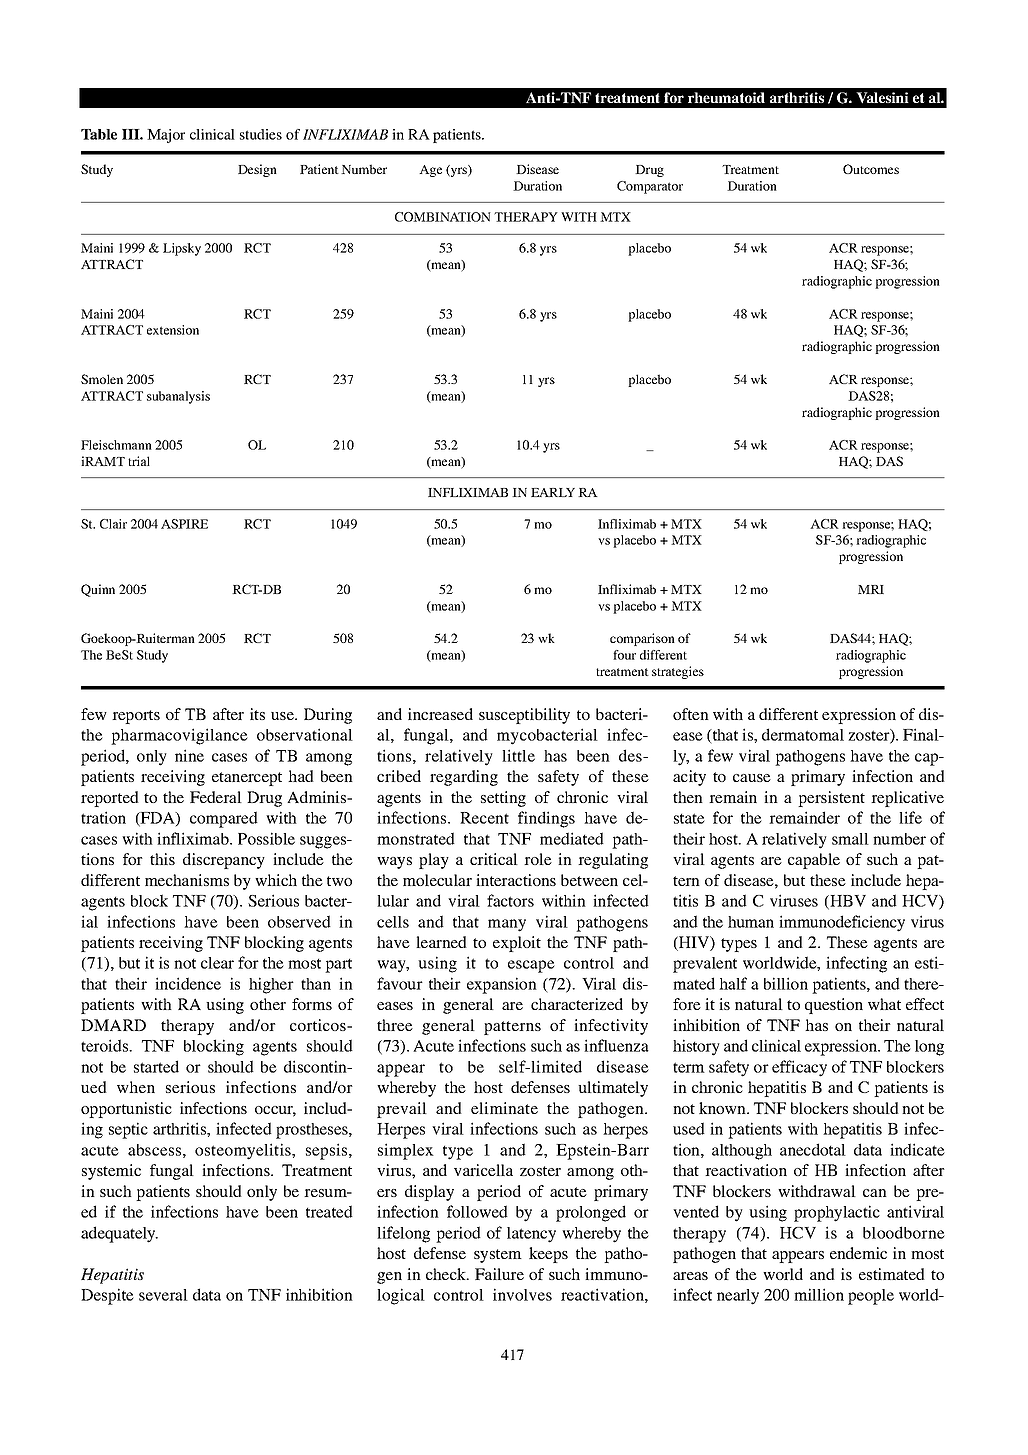 The height and width of the image is (1455, 1028). What do you see at coordinates (871, 169) in the image?
I see `Outcomes` at bounding box center [871, 169].
